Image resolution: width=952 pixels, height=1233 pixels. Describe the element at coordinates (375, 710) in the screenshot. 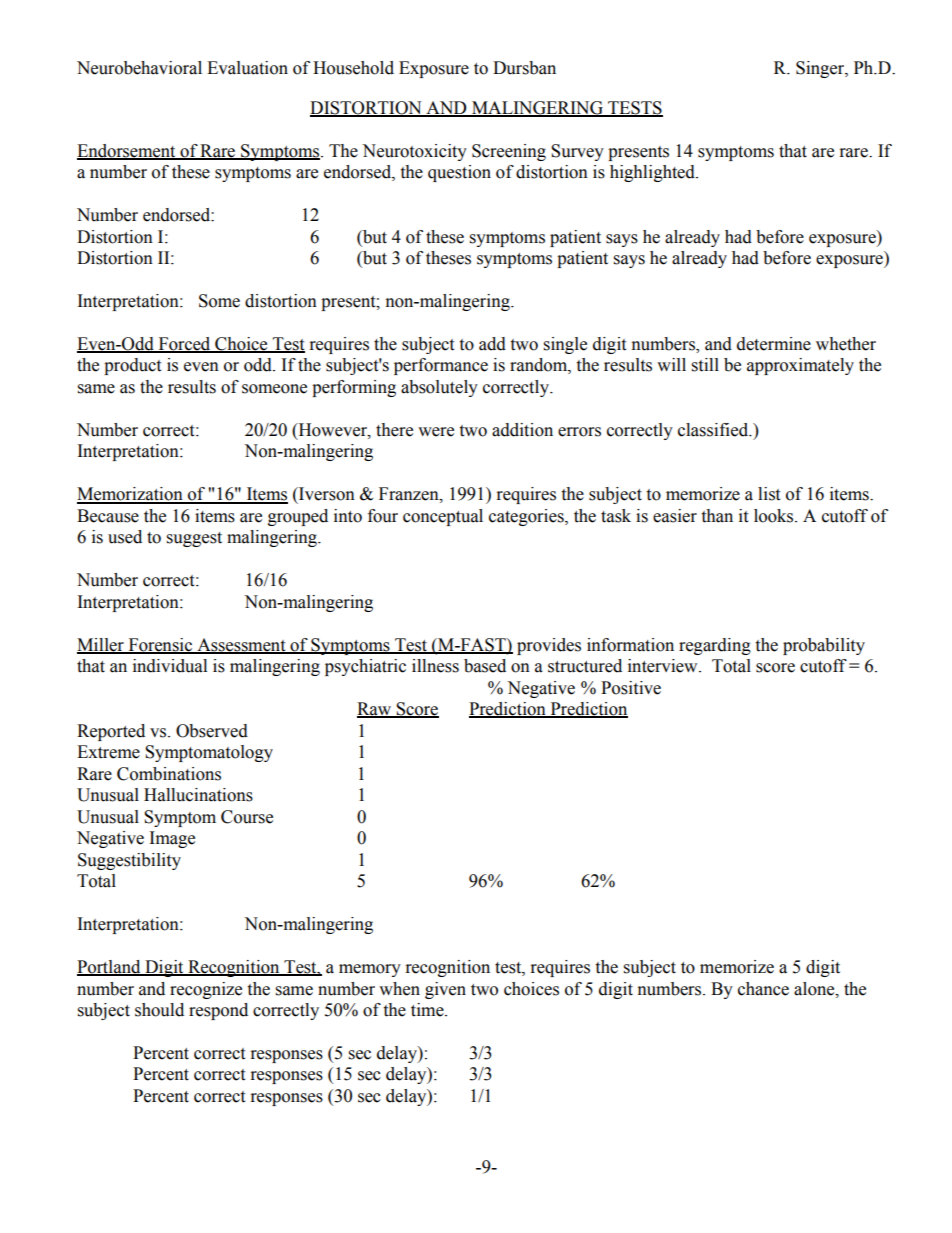

I see `Raw` at that location.
